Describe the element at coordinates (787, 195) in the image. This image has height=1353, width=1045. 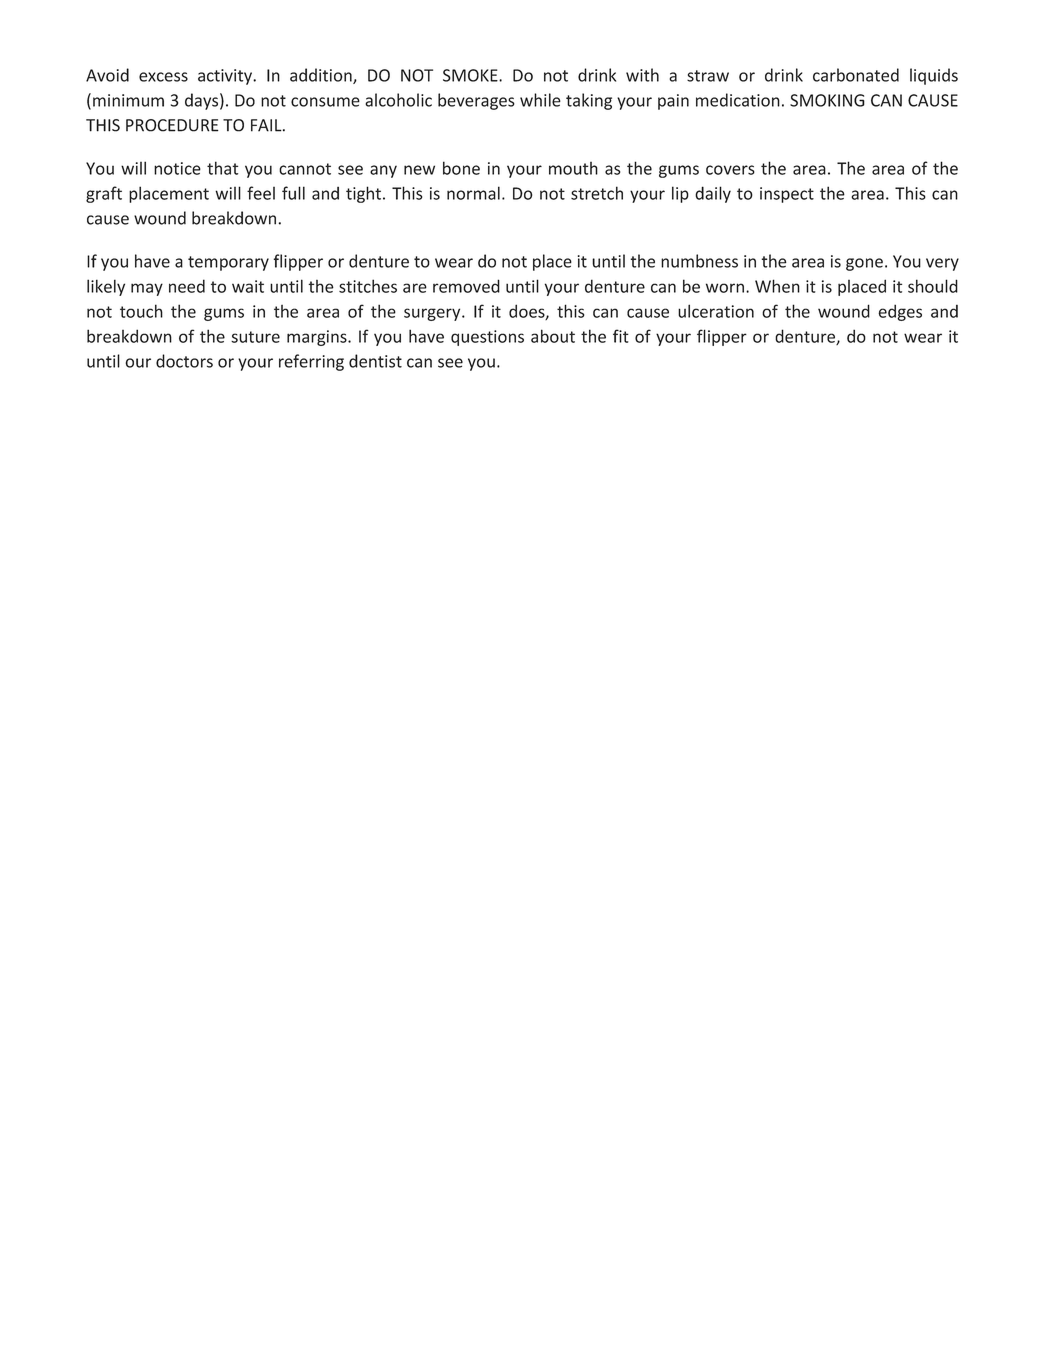
I see `inspect` at that location.
